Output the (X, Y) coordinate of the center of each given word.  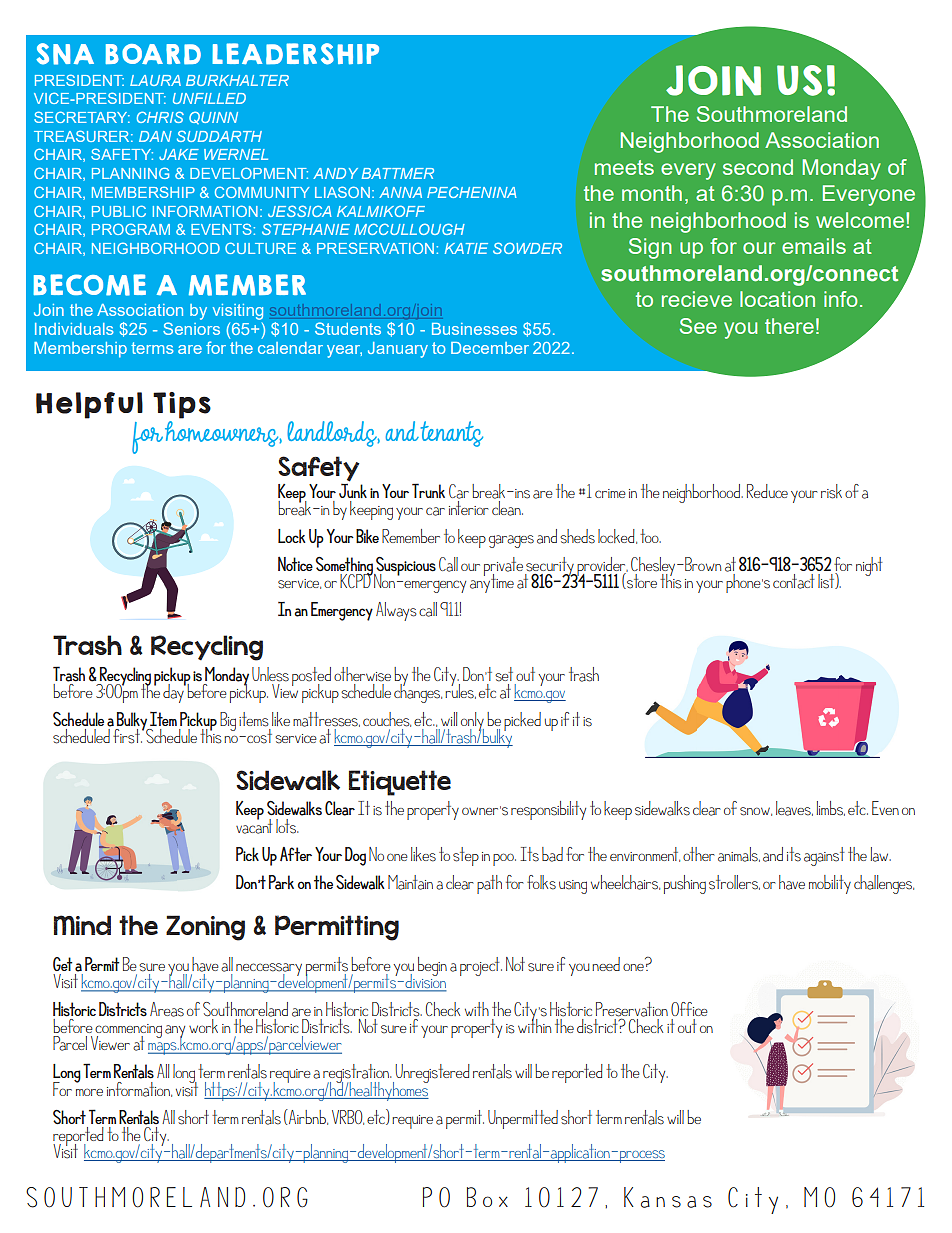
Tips (182, 405)
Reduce (767, 491)
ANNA (400, 192)
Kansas (668, 1197)
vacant (254, 825)
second (758, 167)
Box (487, 1197)
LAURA (155, 80)
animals (739, 854)
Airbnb (307, 1117)
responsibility (548, 810)
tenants (452, 434)
